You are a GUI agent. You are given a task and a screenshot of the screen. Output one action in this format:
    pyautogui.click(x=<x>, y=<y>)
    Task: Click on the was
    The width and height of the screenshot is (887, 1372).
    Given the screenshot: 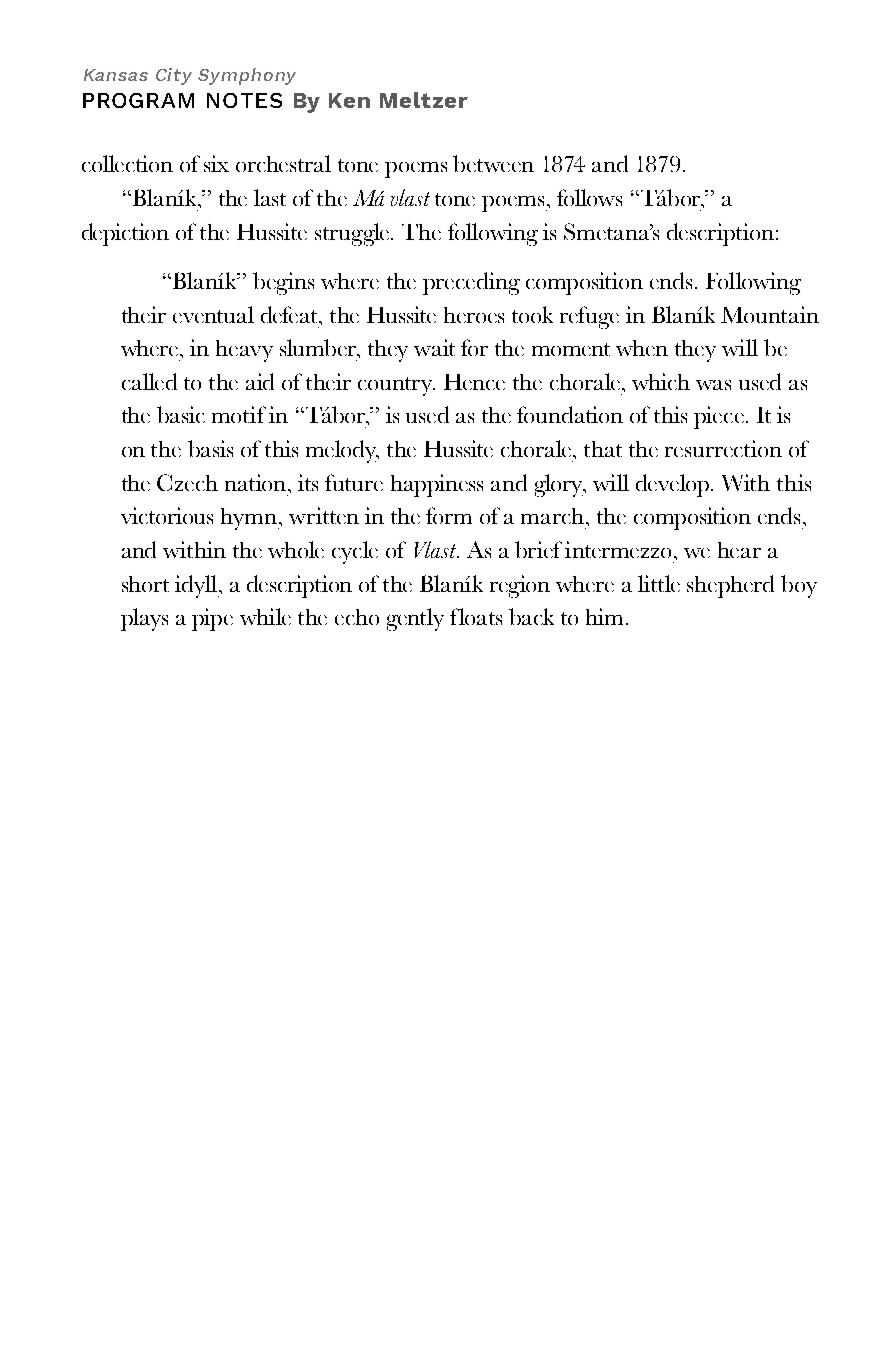 What is the action you would take?
    pyautogui.click(x=713, y=385)
